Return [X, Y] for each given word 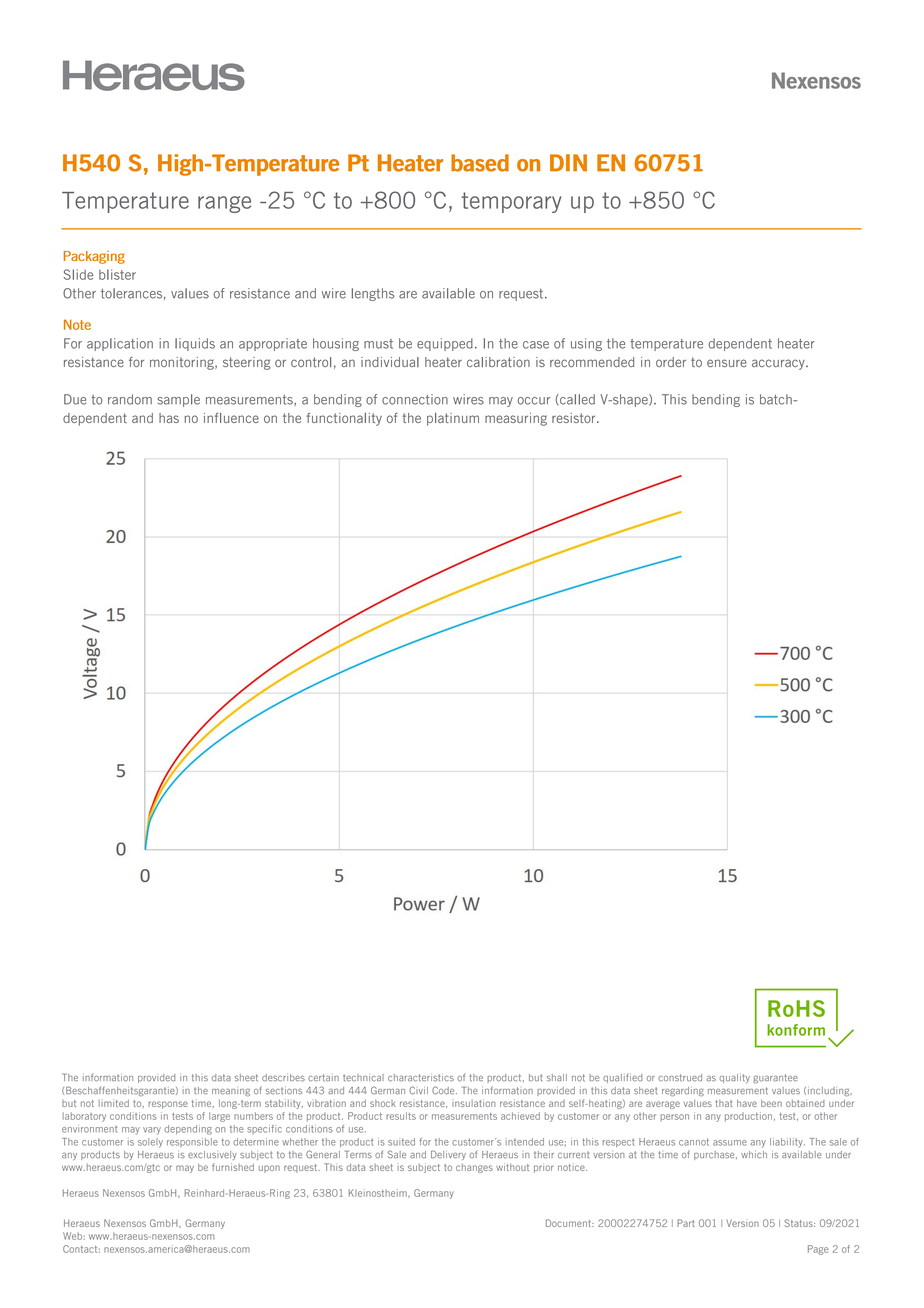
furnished [233, 1167]
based [480, 163]
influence [231, 417]
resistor [575, 418]
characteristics [421, 1078]
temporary [511, 202]
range [224, 204]
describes [283, 1078]
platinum [453, 419]
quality [734, 1078]
